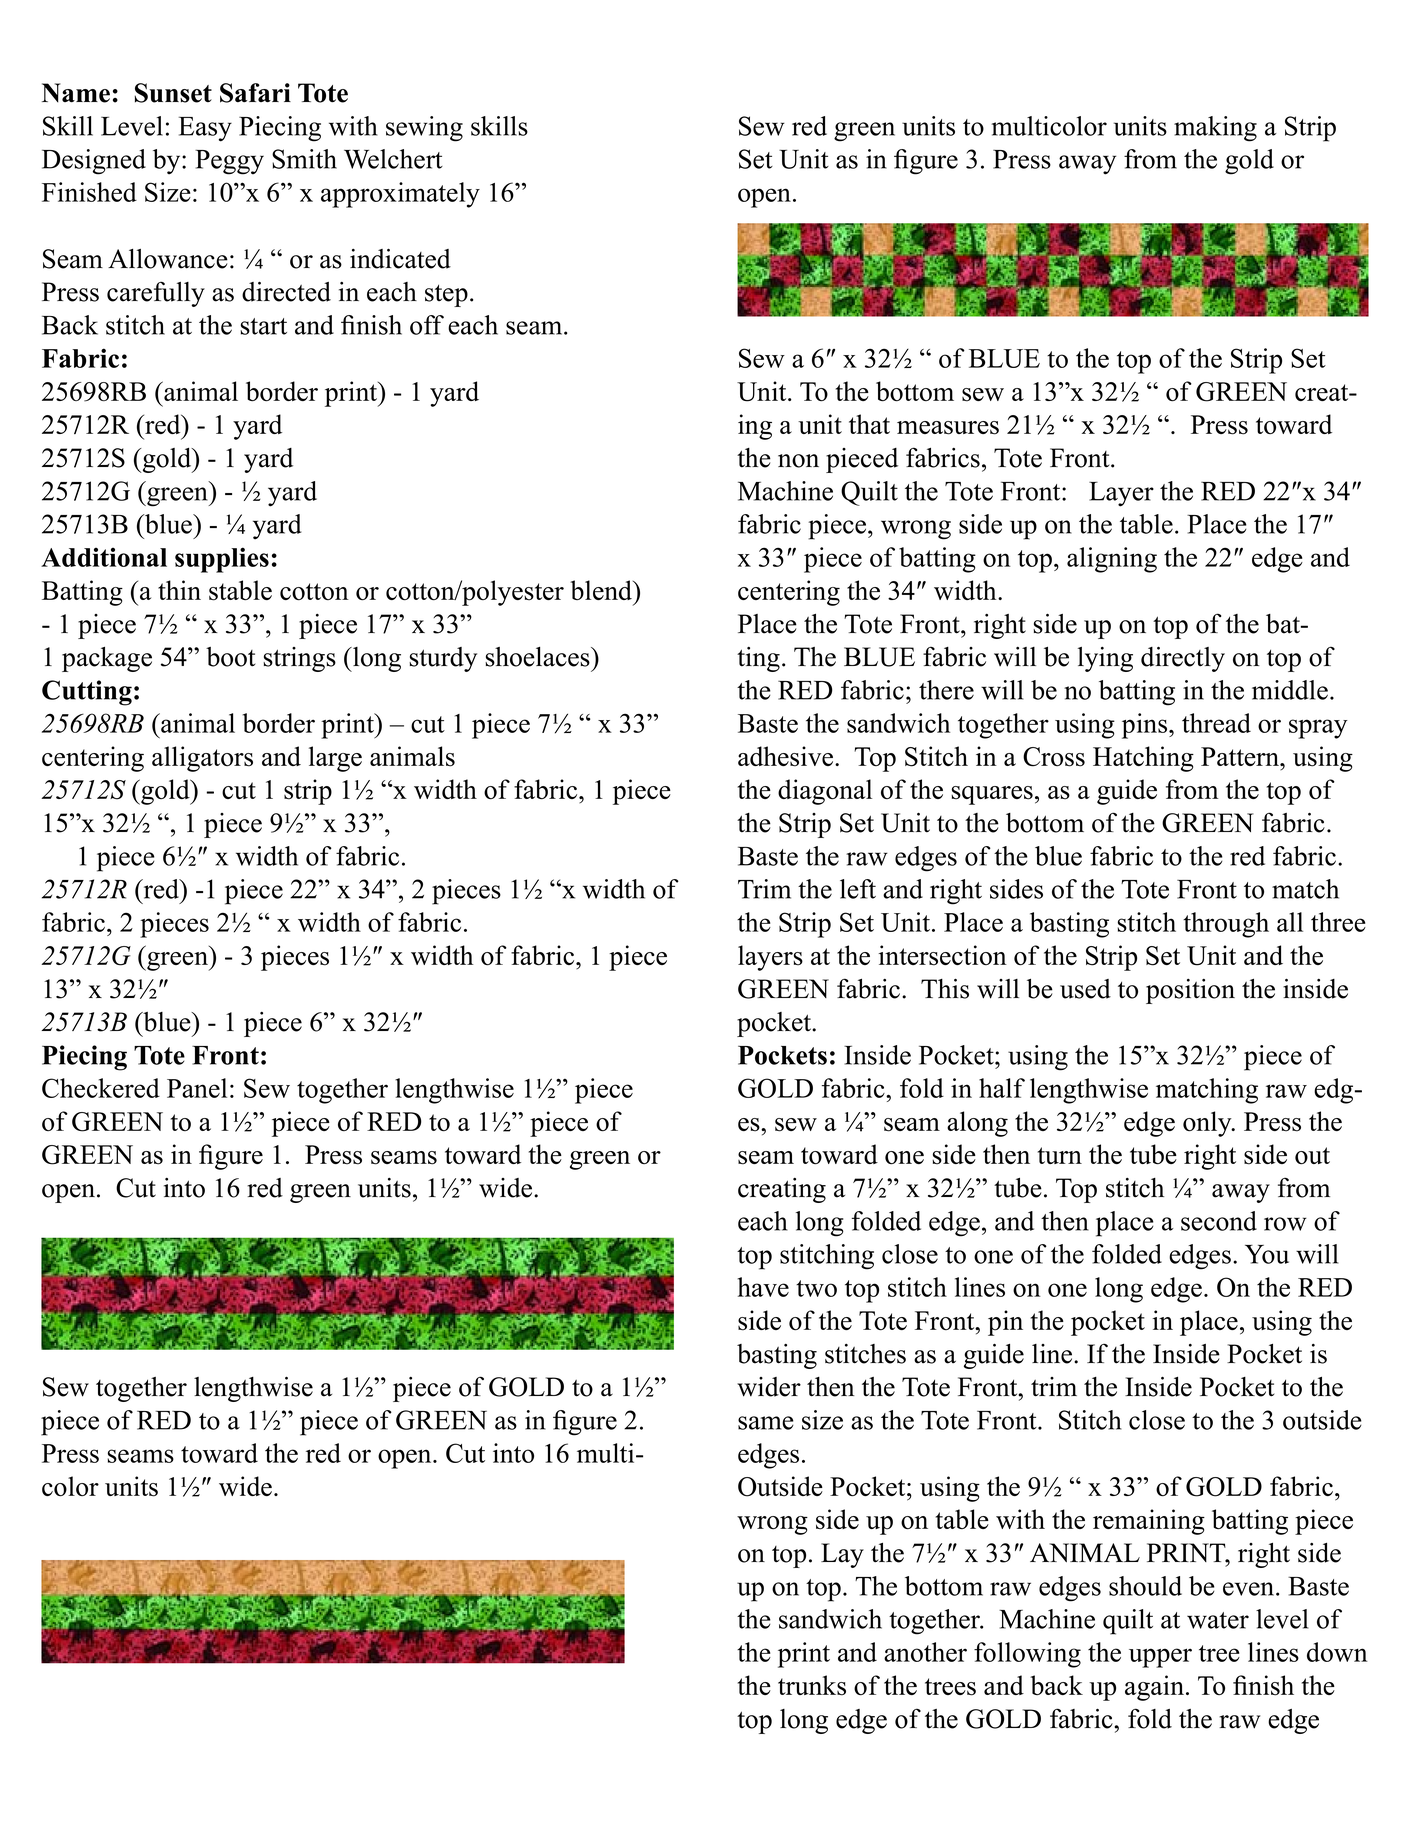 The image size is (1410, 1825). Describe the element at coordinates (205, 129) in the screenshot. I see `Easy` at that location.
